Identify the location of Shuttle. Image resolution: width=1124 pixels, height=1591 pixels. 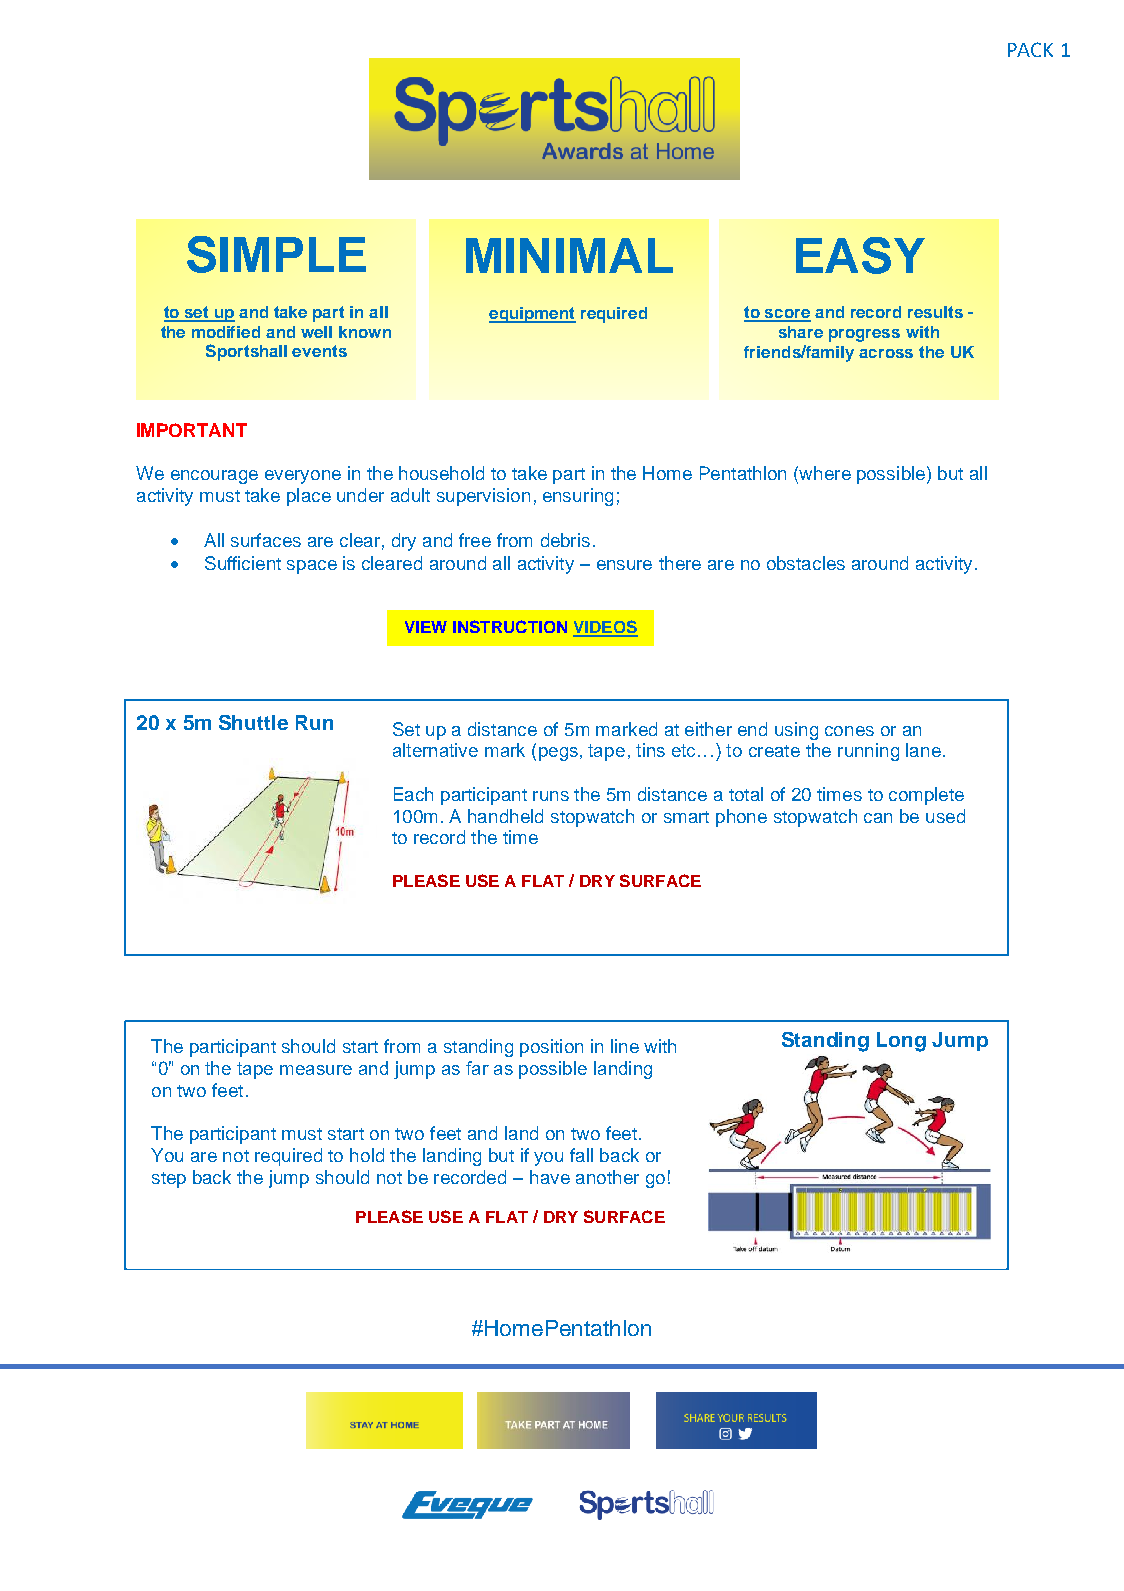
(253, 722).
